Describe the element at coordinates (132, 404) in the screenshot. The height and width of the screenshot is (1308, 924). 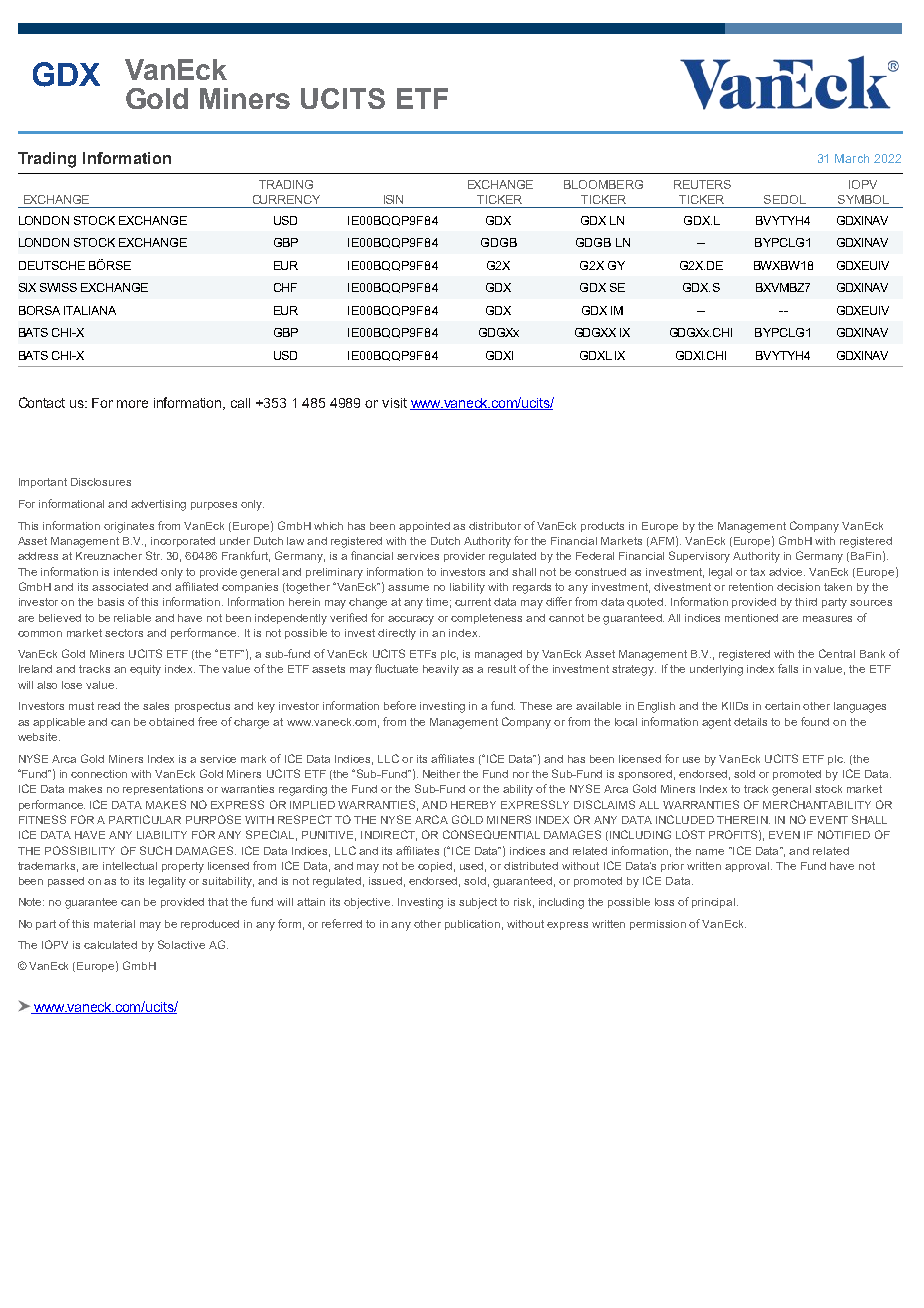
I see `more` at that location.
